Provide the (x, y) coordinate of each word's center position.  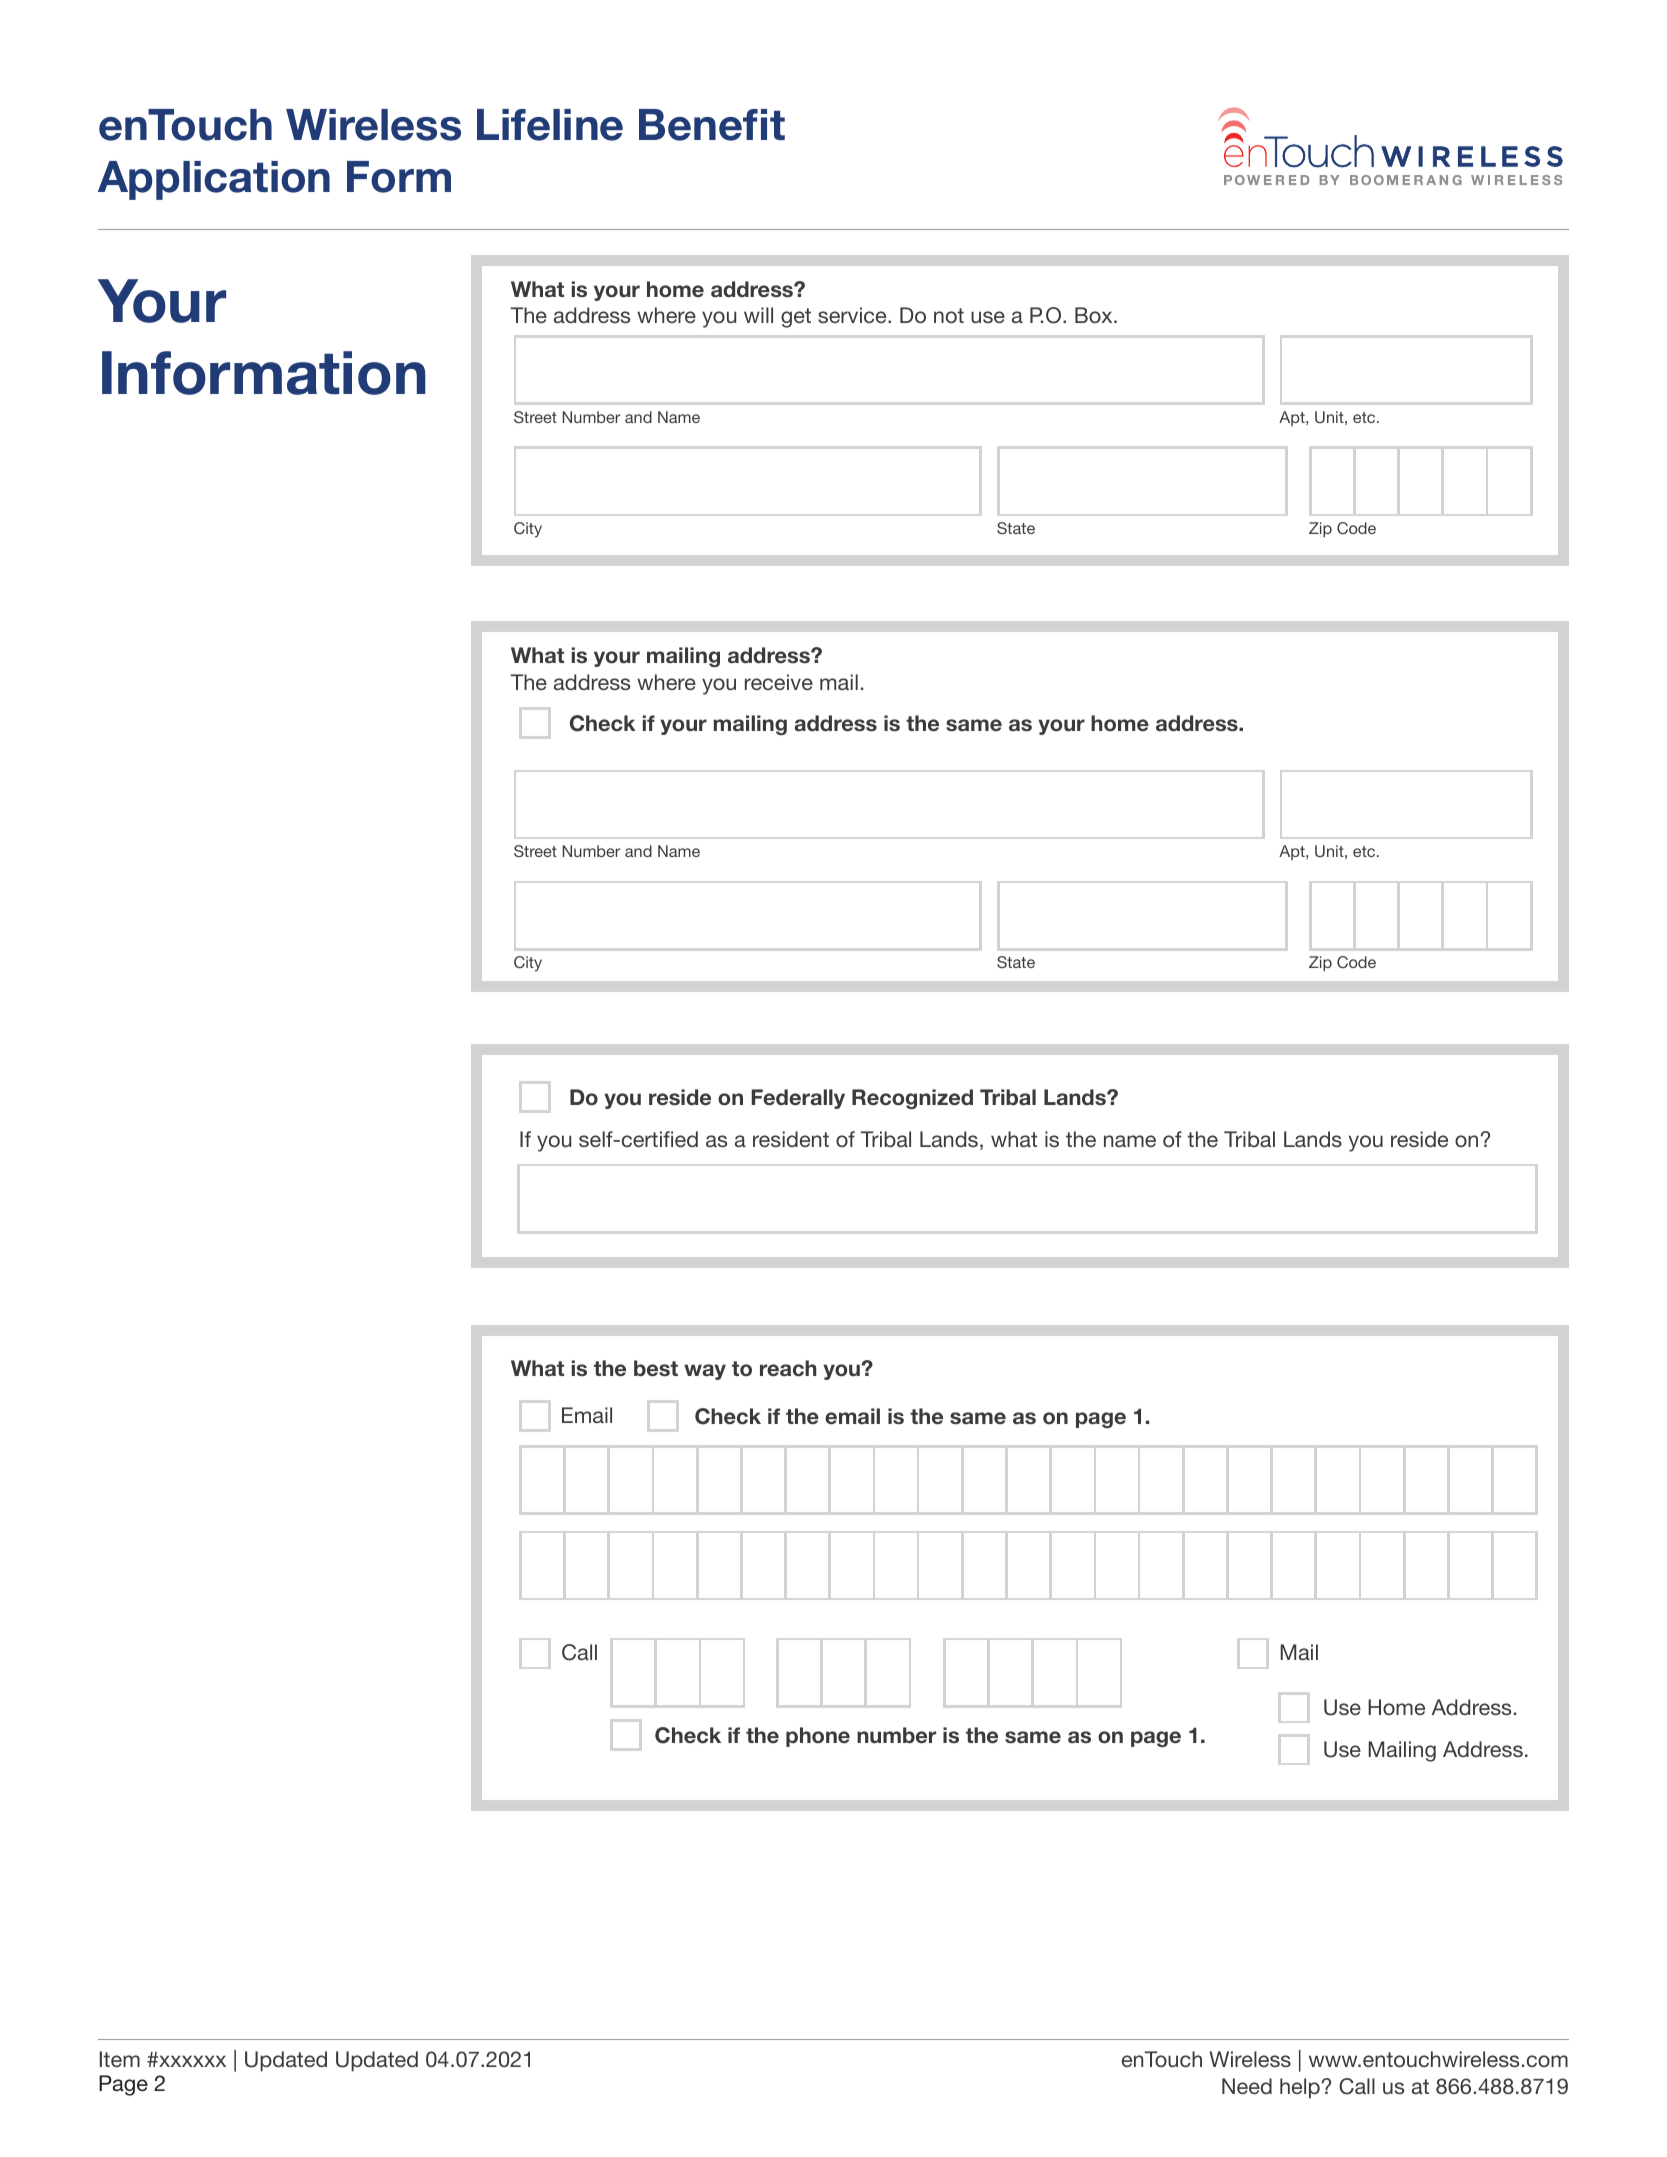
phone (818, 1737)
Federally (798, 1099)
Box (1095, 315)
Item (120, 2059)
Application (214, 180)
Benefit (712, 125)
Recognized (912, 1099)
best (656, 1368)
